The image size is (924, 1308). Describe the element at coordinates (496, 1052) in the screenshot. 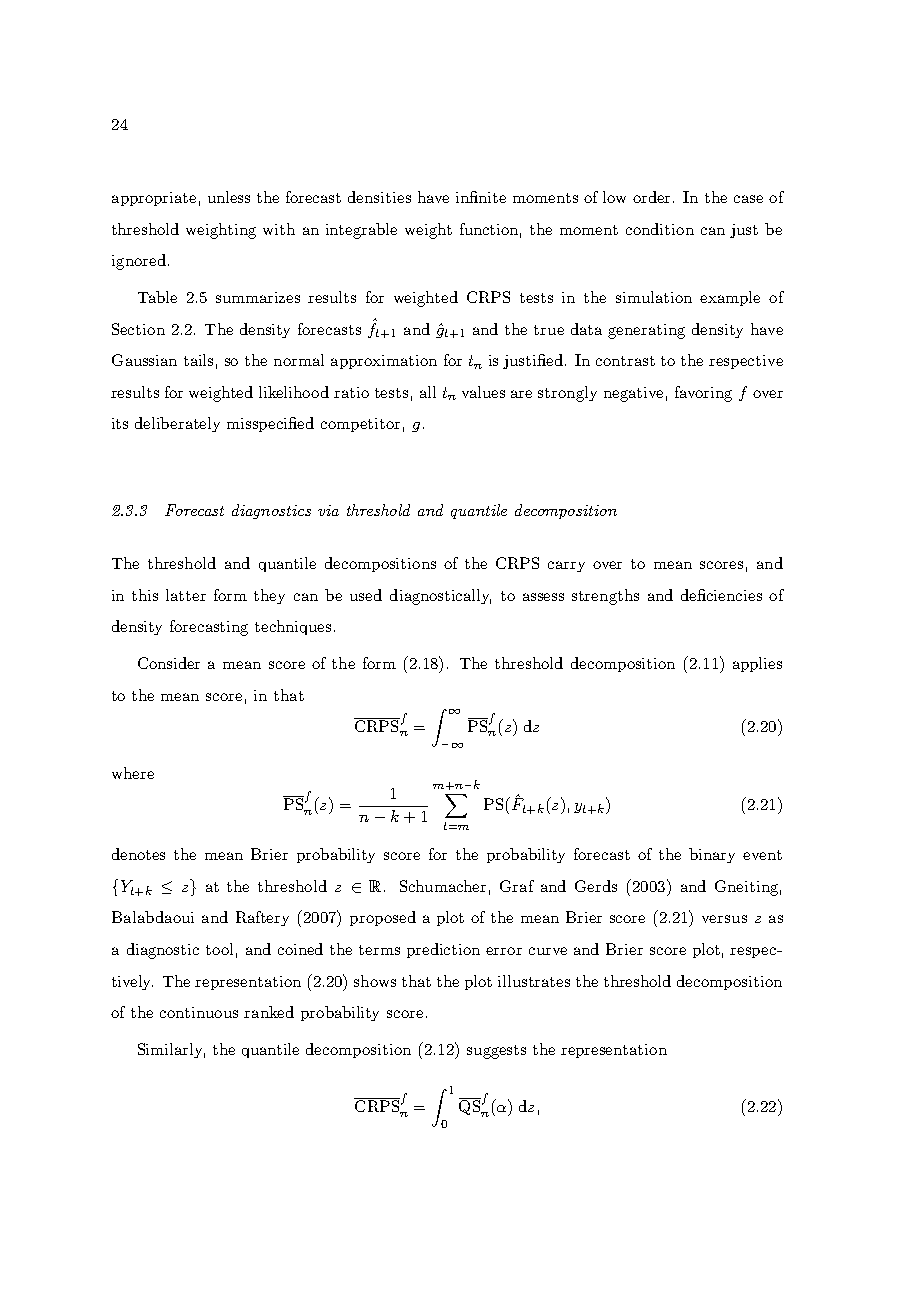

I see `suggests` at that location.
